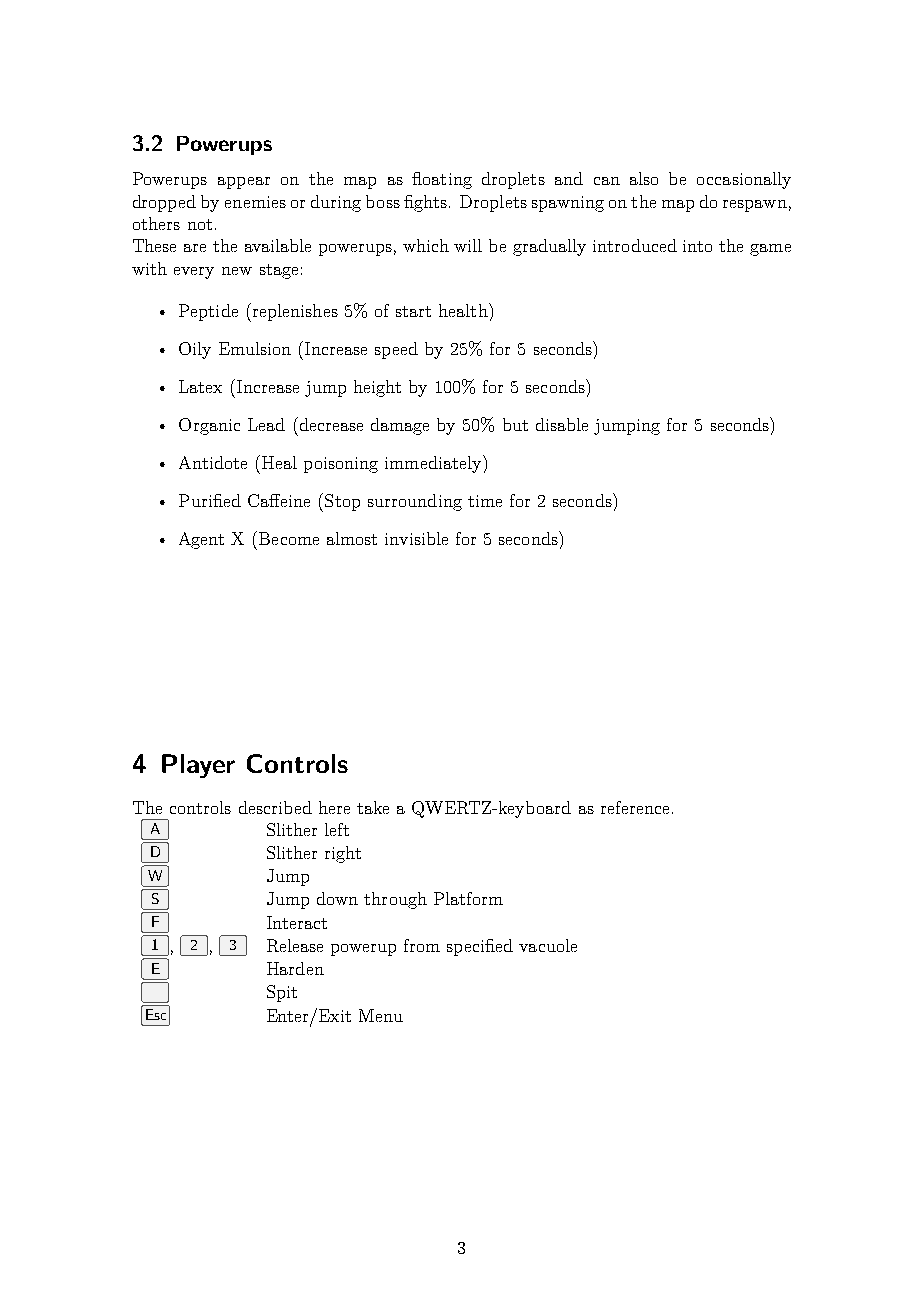 This screenshot has height=1308, width=924. What do you see at coordinates (282, 993) in the screenshot?
I see `Spit` at bounding box center [282, 993].
